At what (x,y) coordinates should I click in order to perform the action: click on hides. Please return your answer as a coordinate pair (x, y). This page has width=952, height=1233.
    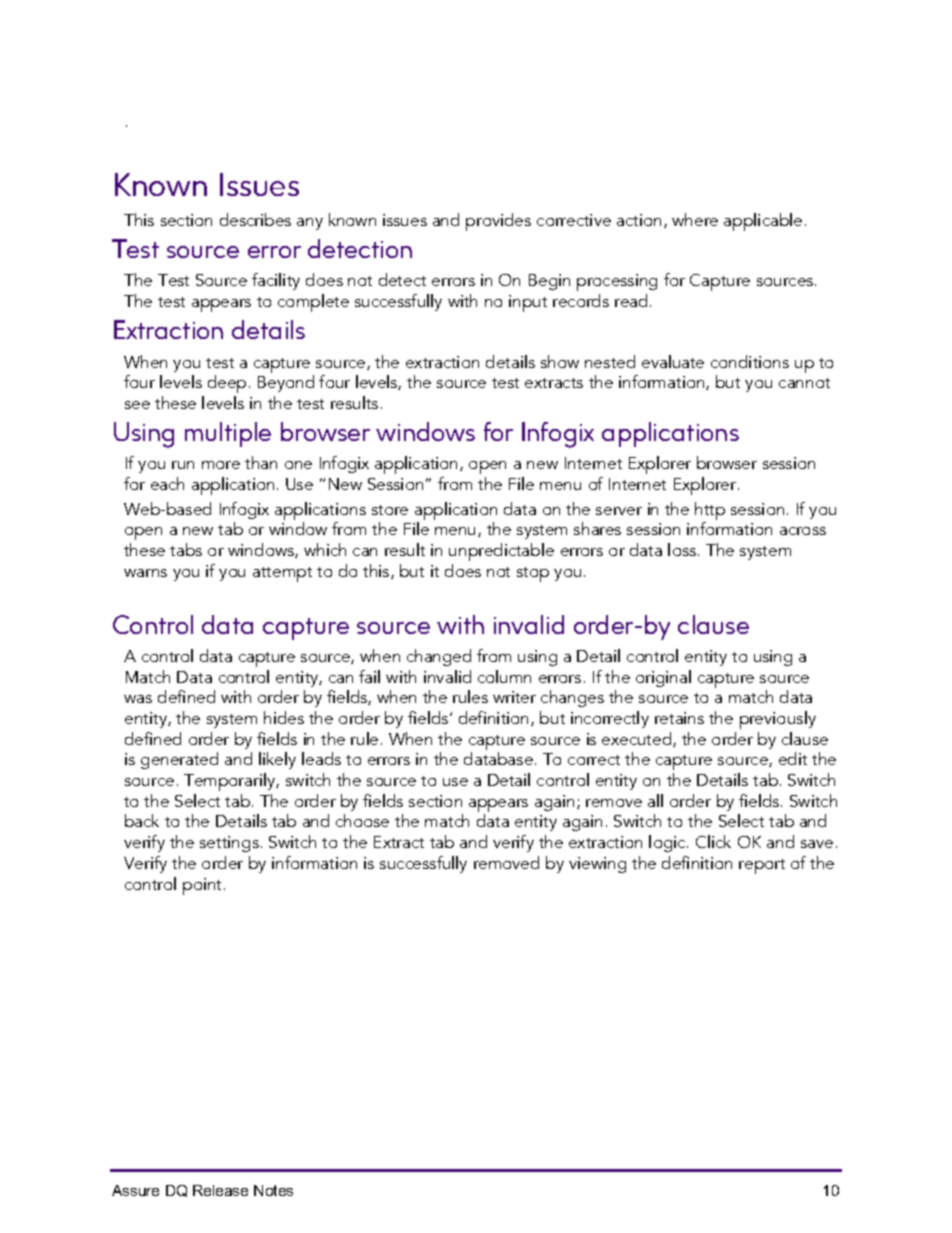
    Looking at the image, I should click on (284, 717).
